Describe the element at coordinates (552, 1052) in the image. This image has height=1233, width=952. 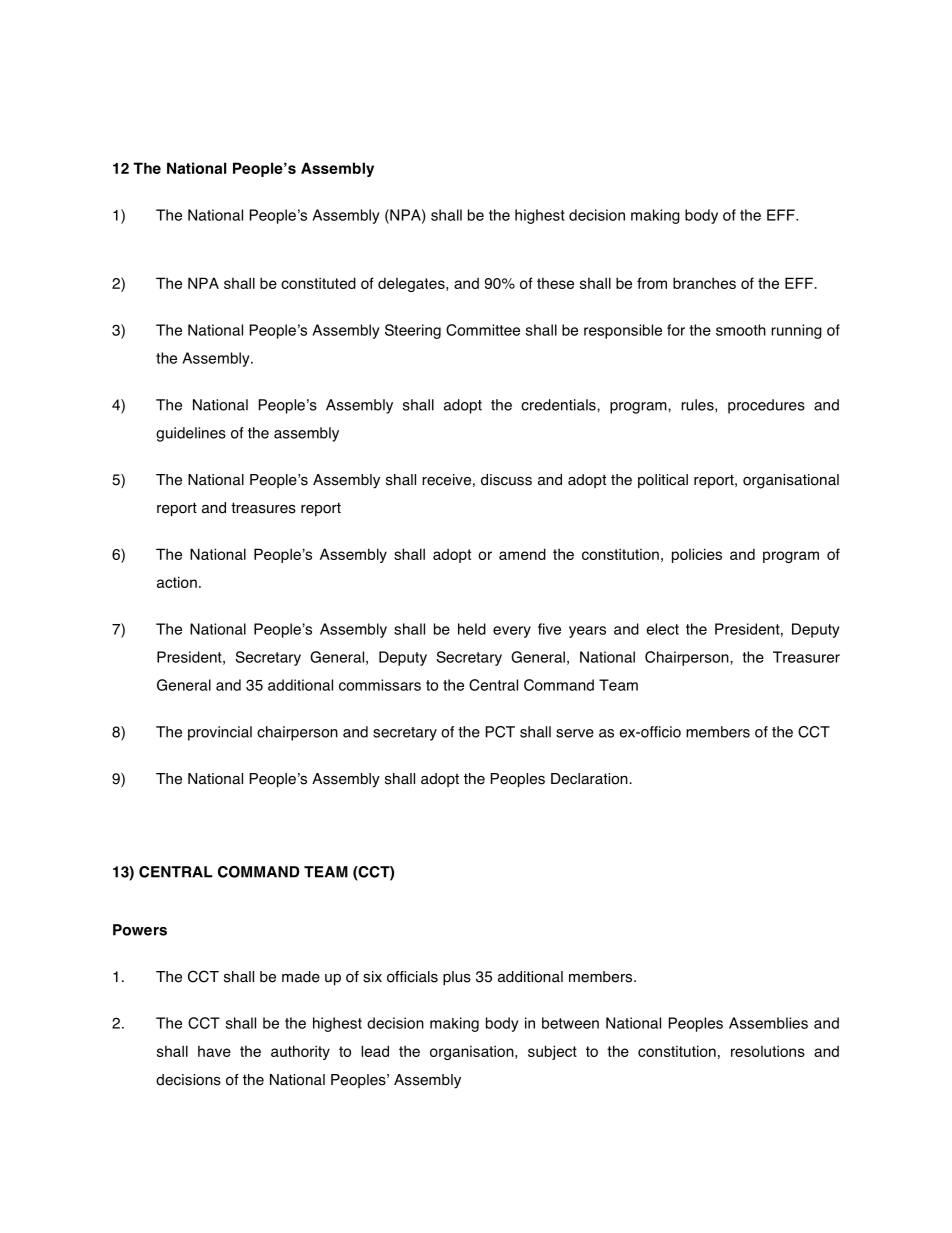
I see `subject` at that location.
